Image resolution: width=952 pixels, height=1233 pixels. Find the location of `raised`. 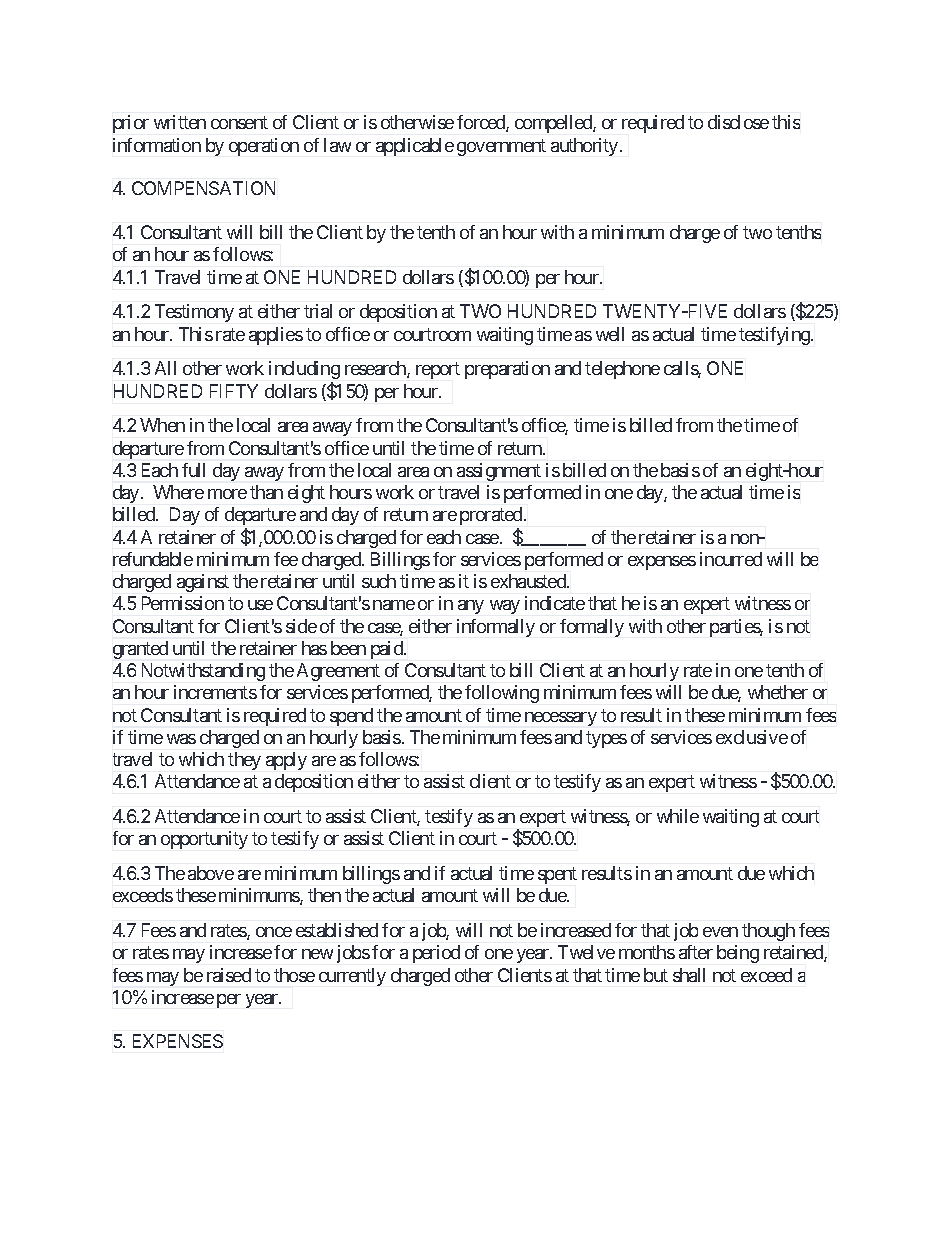

raised is located at coordinates (229, 975).
